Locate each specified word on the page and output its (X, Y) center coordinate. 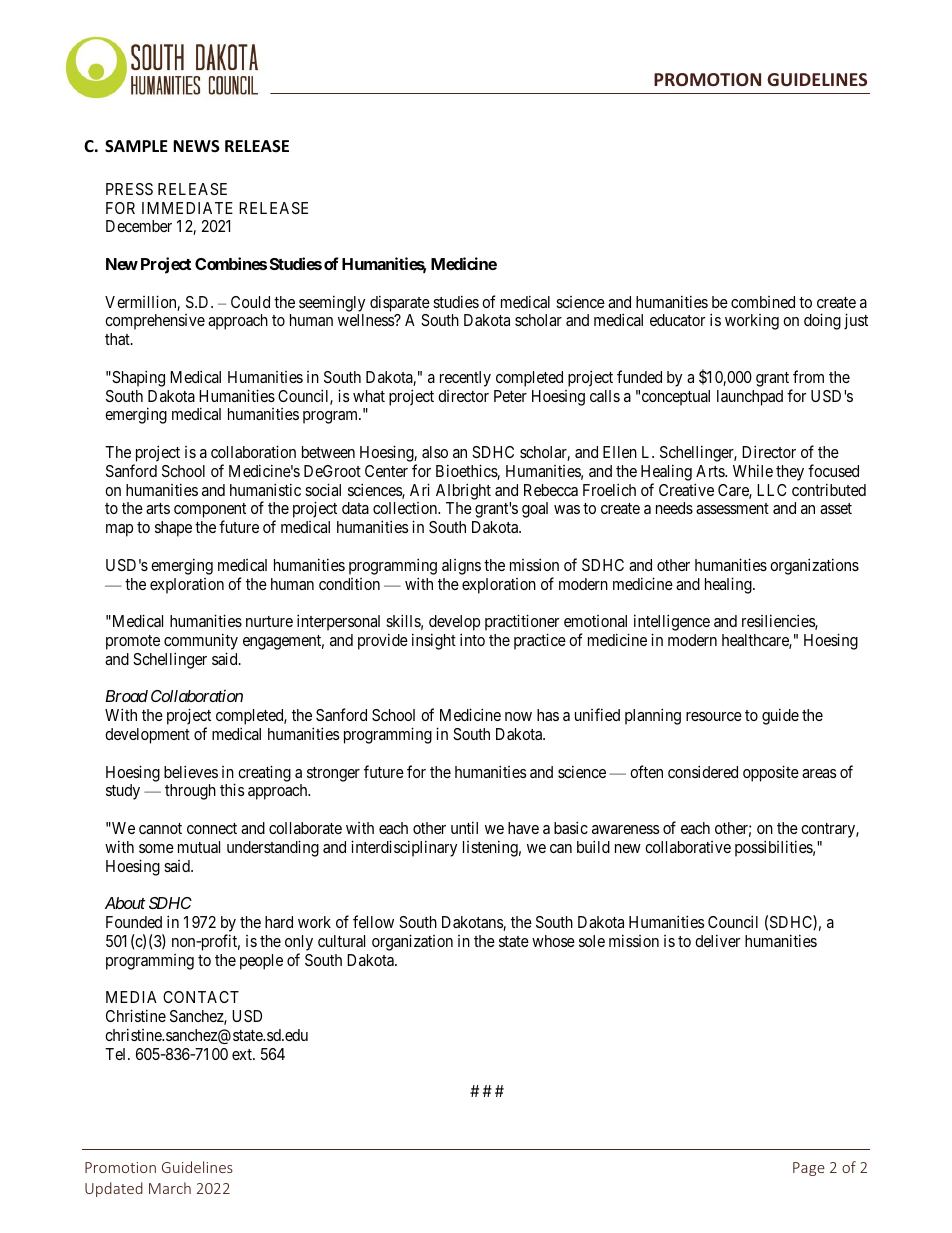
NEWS (196, 146)
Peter (510, 396)
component (210, 512)
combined (763, 302)
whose (553, 941)
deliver (717, 940)
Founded (134, 922)
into (472, 639)
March (170, 1188)
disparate (400, 303)
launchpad (750, 398)
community (201, 643)
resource (714, 716)
